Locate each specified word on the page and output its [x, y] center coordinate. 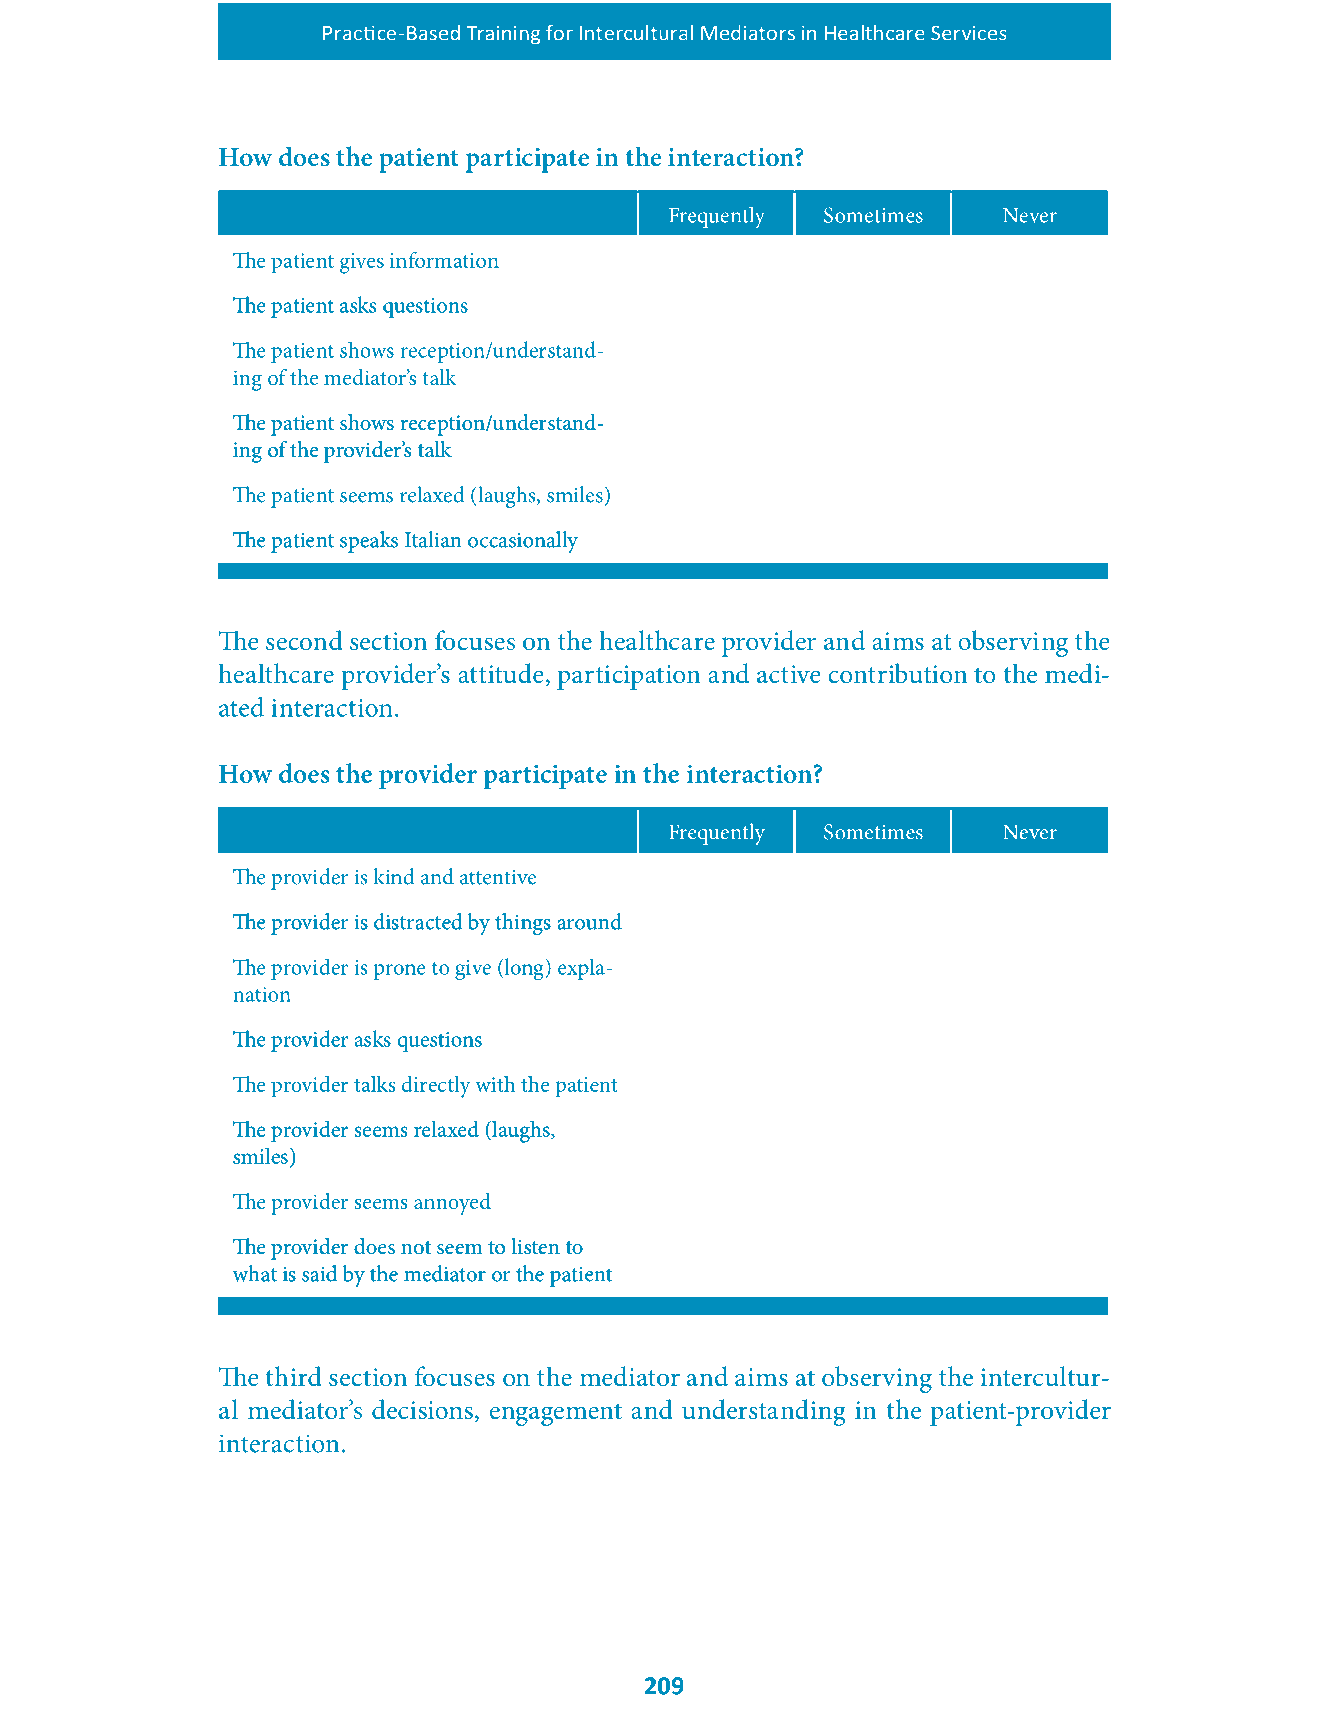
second [304, 640]
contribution [898, 673]
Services [969, 33]
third [293, 1376]
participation [629, 677]
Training [503, 34]
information [444, 259]
